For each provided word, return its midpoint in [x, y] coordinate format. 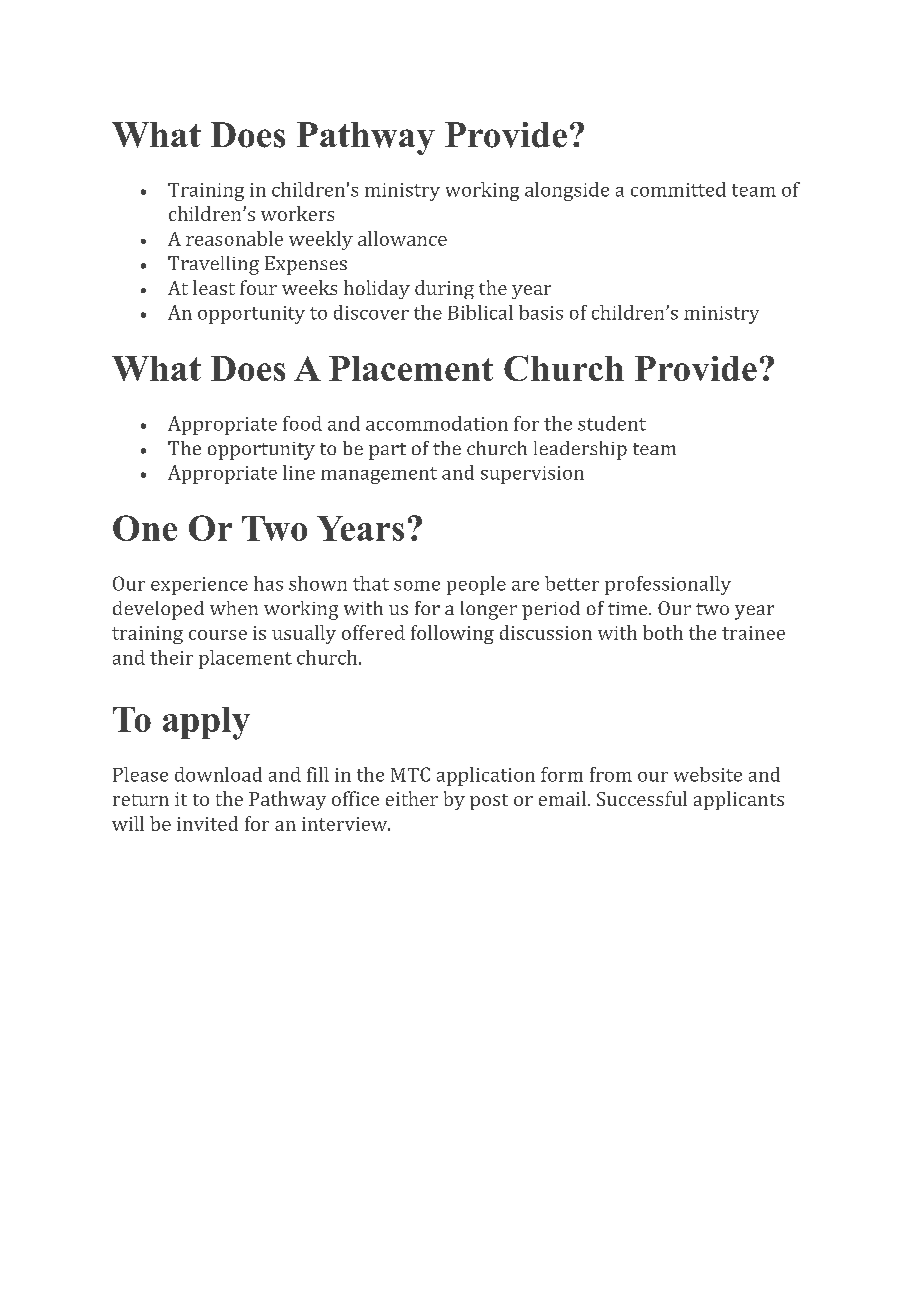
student [612, 423]
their [171, 657]
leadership [580, 450]
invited [207, 823]
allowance [402, 238]
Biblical [480, 312]
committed [678, 189]
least [214, 287]
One [145, 528]
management [379, 475]
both [663, 632]
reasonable [234, 238]
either [412, 798]
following [452, 634]
